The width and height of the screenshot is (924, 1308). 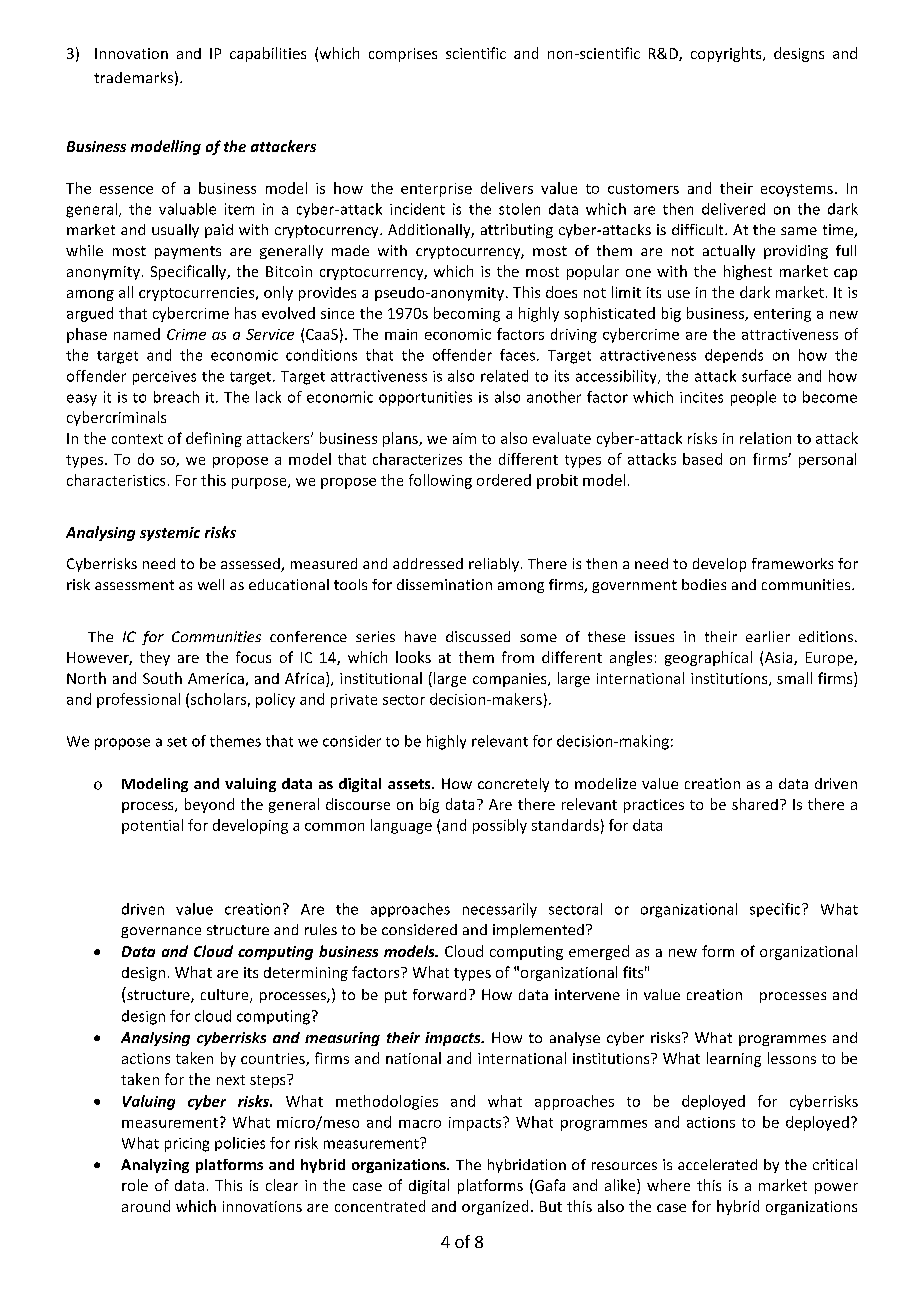 I want to click on Analyzing, so click(x=155, y=1166).
